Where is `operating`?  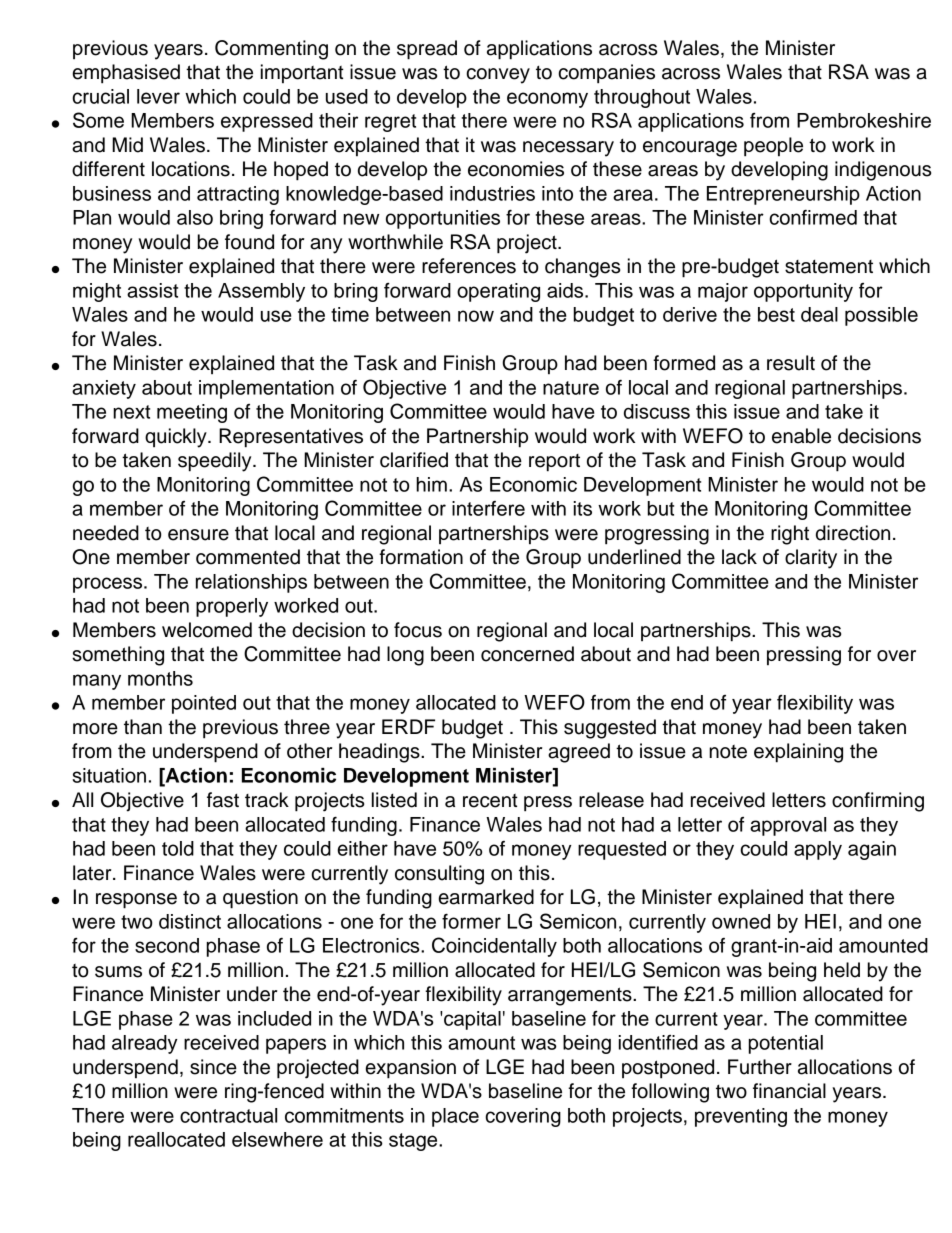 operating is located at coordinates (498, 292).
